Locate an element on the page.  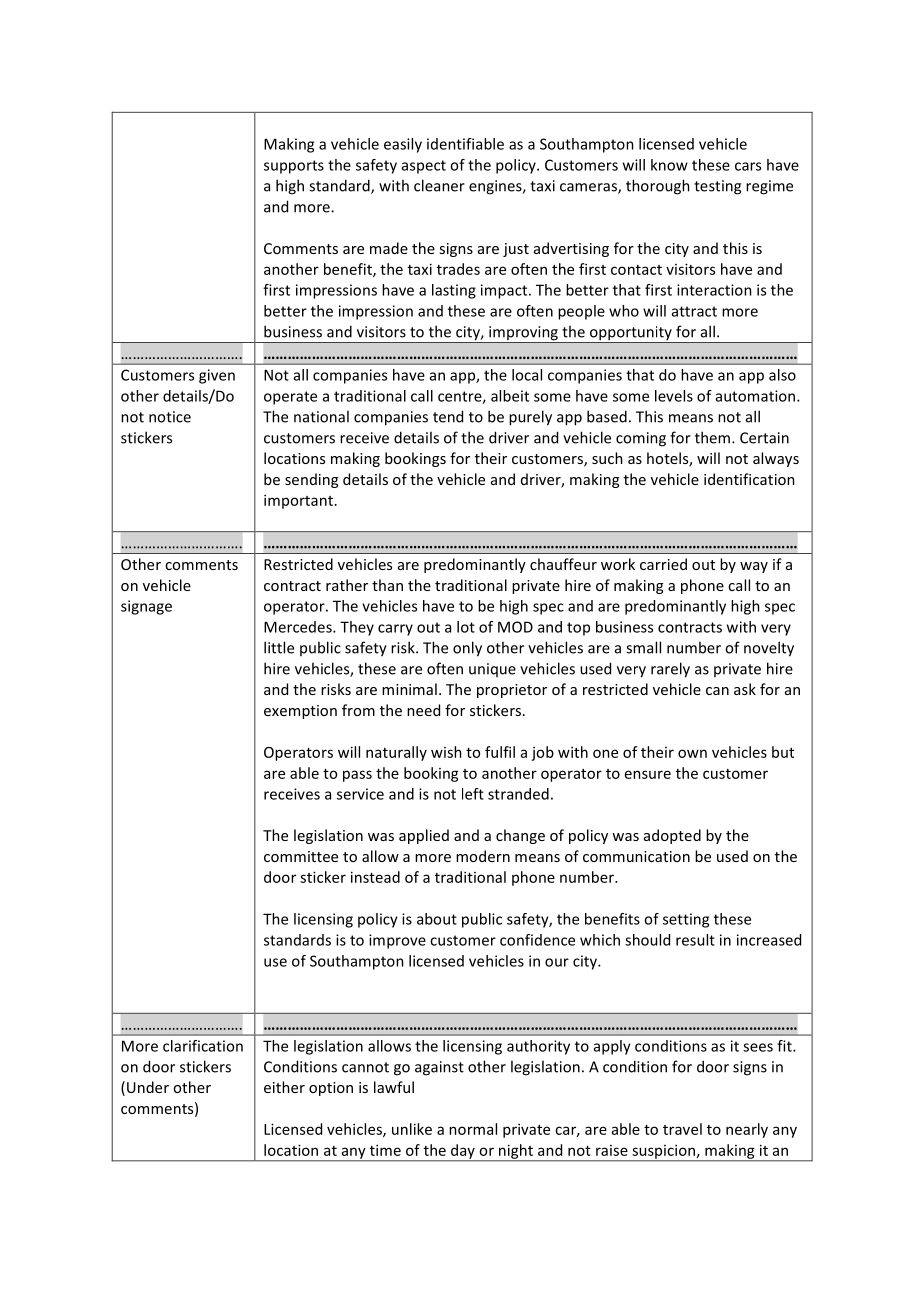
little is located at coordinates (279, 647).
